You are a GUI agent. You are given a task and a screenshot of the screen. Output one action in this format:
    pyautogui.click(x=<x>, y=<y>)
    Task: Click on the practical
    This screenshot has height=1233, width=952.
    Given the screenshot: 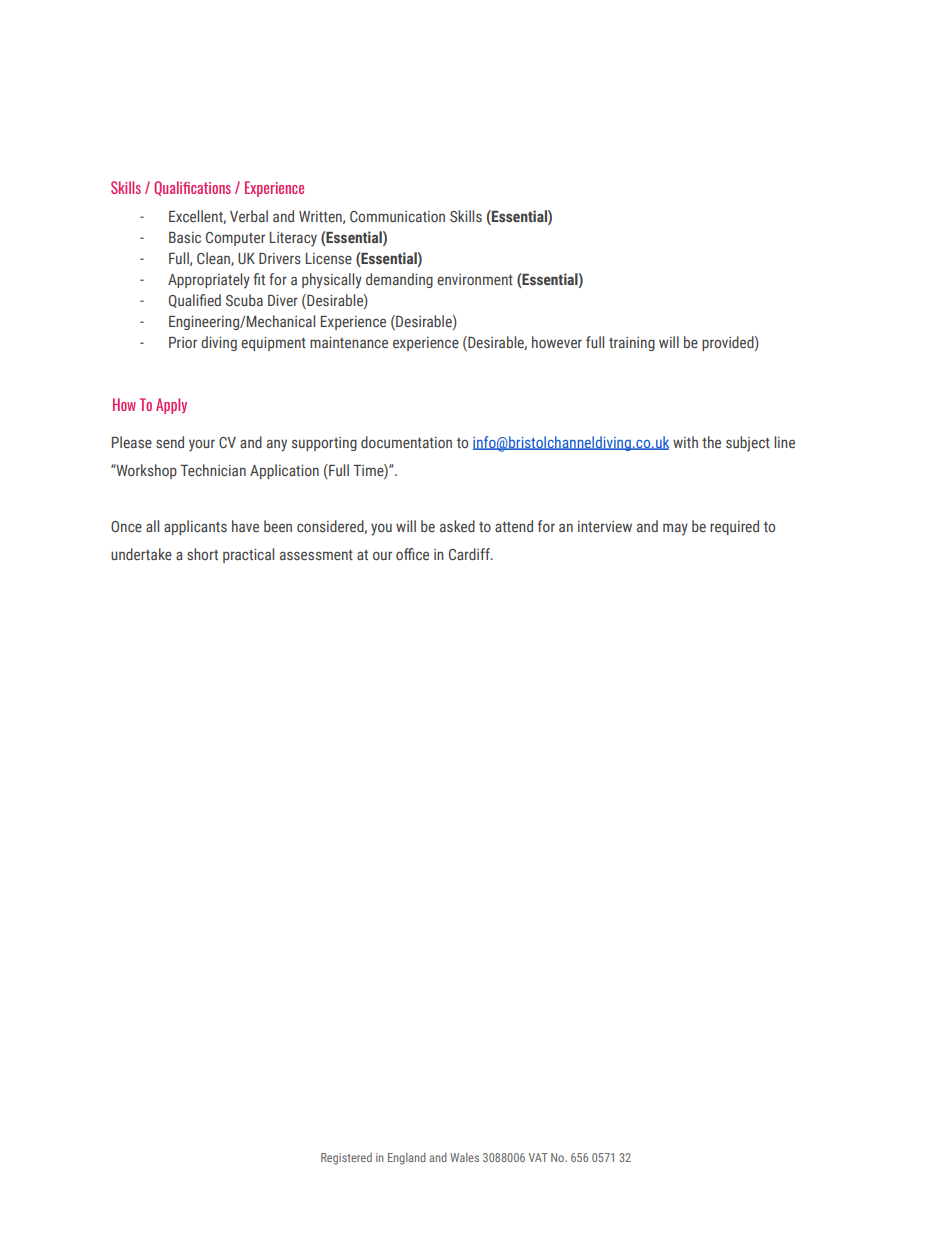 What is the action you would take?
    pyautogui.click(x=248, y=555)
